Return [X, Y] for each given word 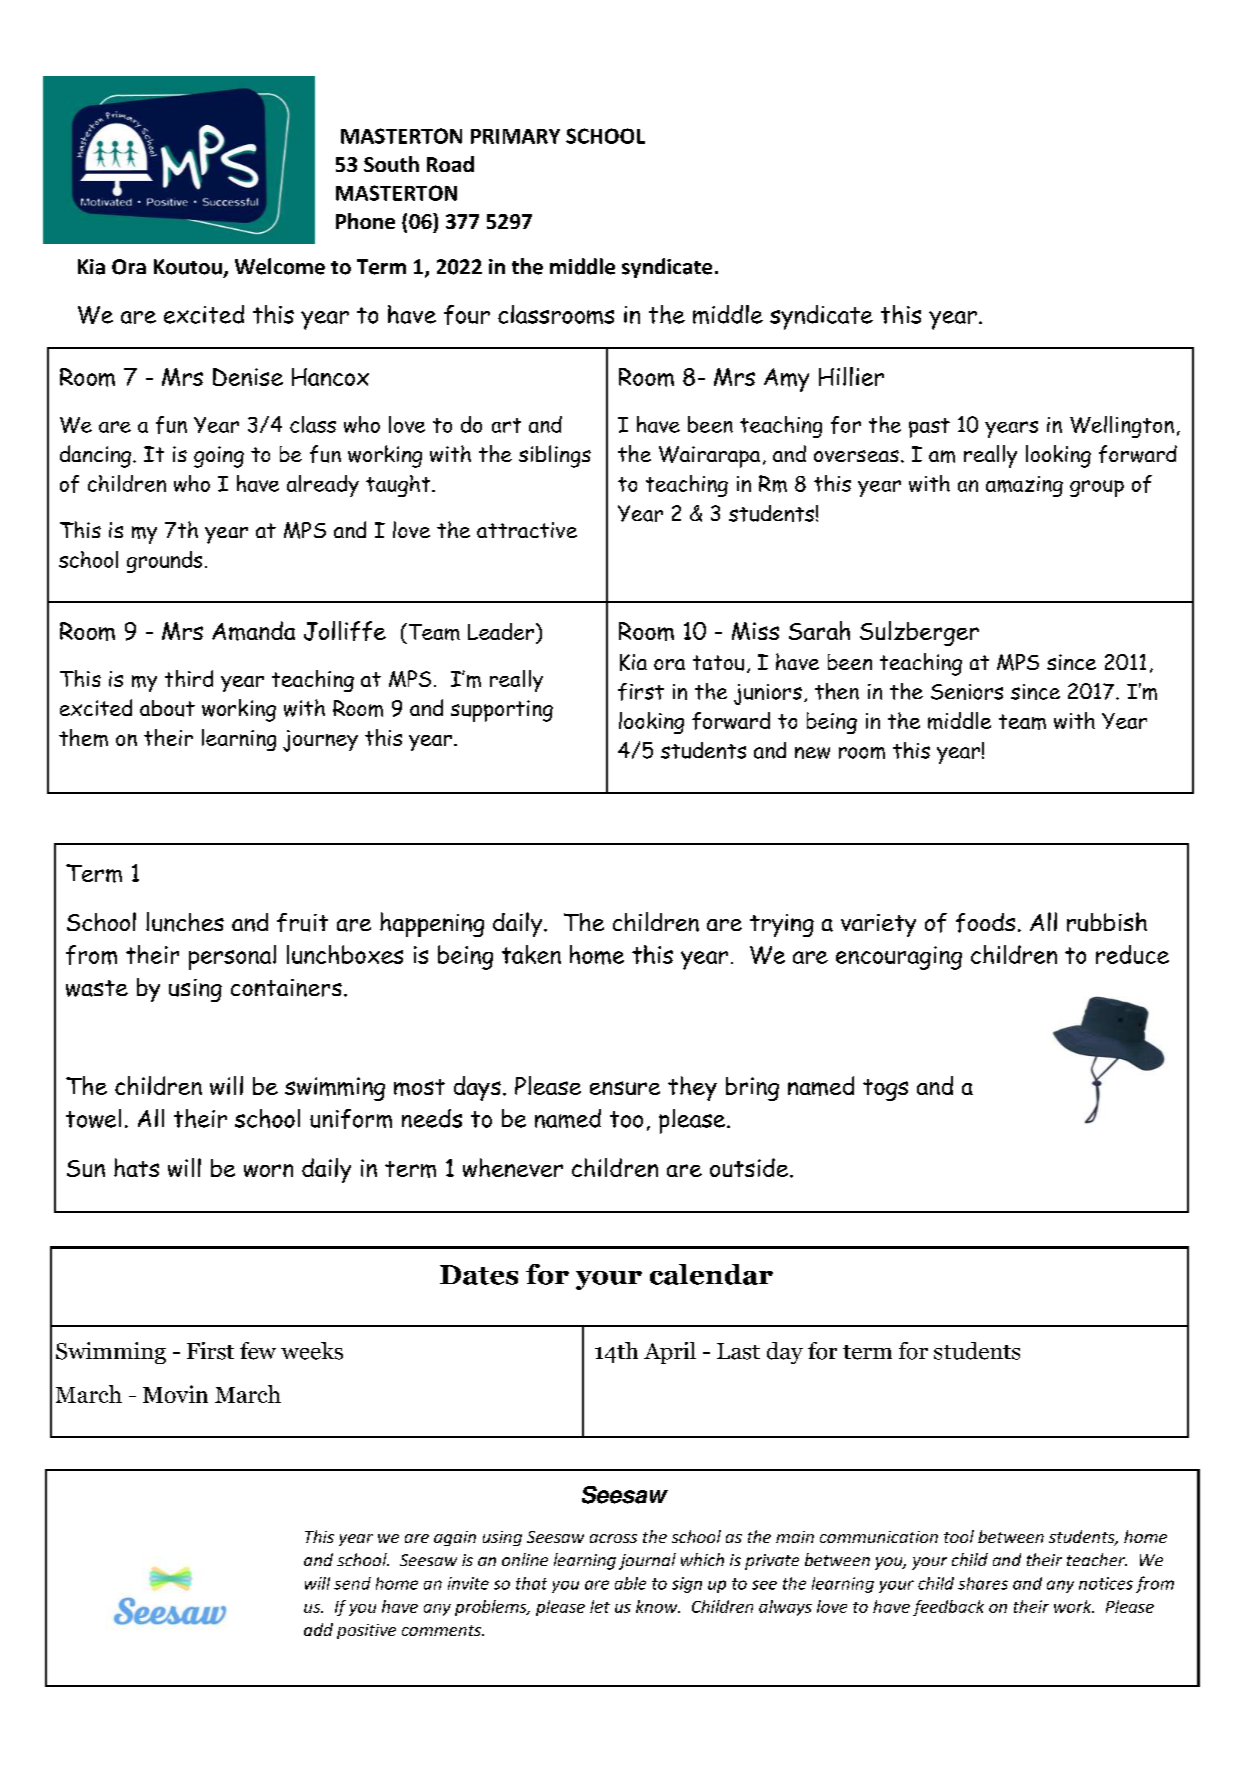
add [318, 1629]
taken [531, 954]
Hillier [851, 376]
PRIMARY [515, 136]
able [630, 1583]
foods [985, 923]
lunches [185, 922]
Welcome [280, 266]
